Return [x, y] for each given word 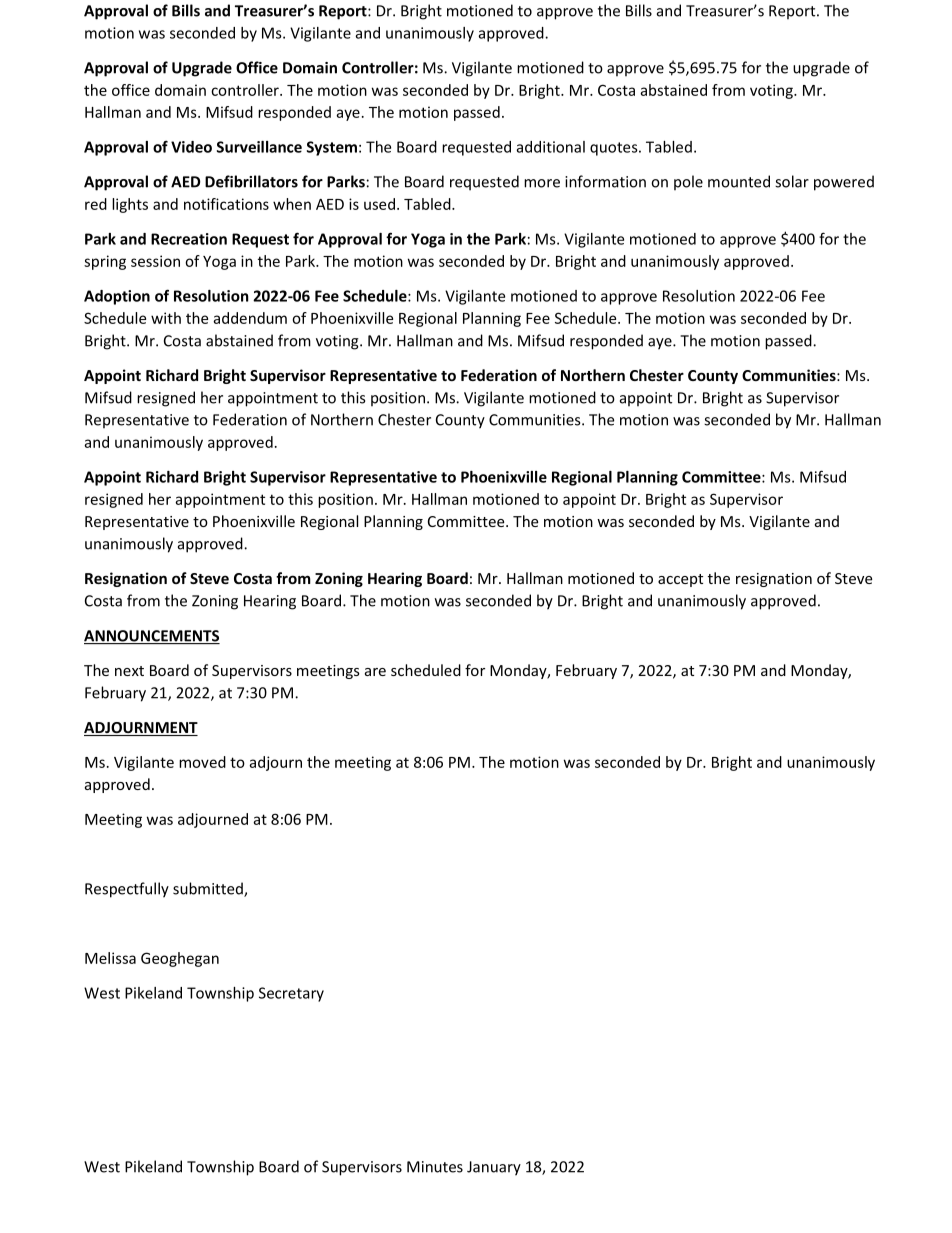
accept [680, 580]
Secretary [291, 994]
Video [191, 147]
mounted [739, 181]
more [542, 183]
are [375, 672]
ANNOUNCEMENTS [152, 637]
